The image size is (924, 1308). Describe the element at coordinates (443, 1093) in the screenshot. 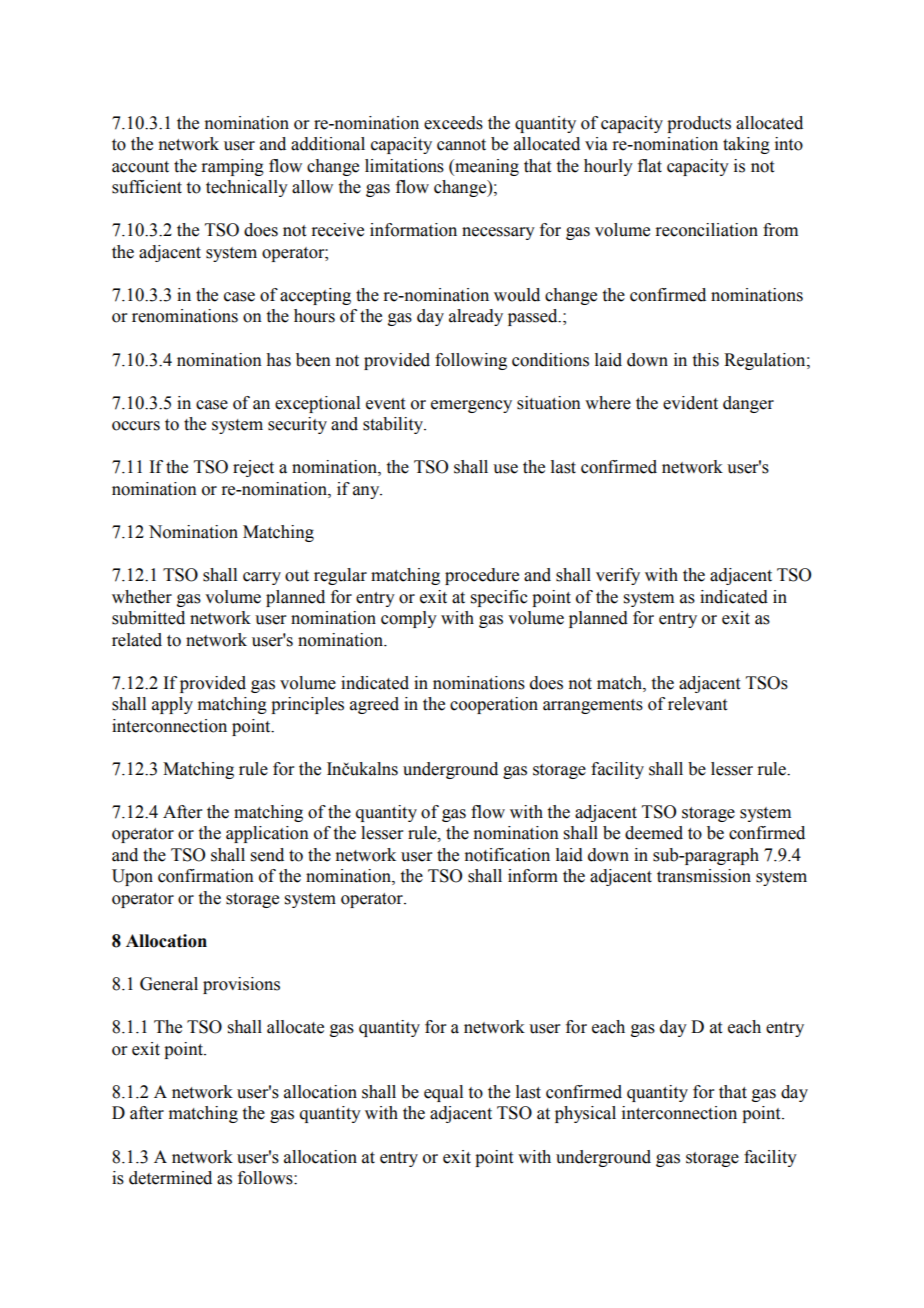

I see `equal` at that location.
